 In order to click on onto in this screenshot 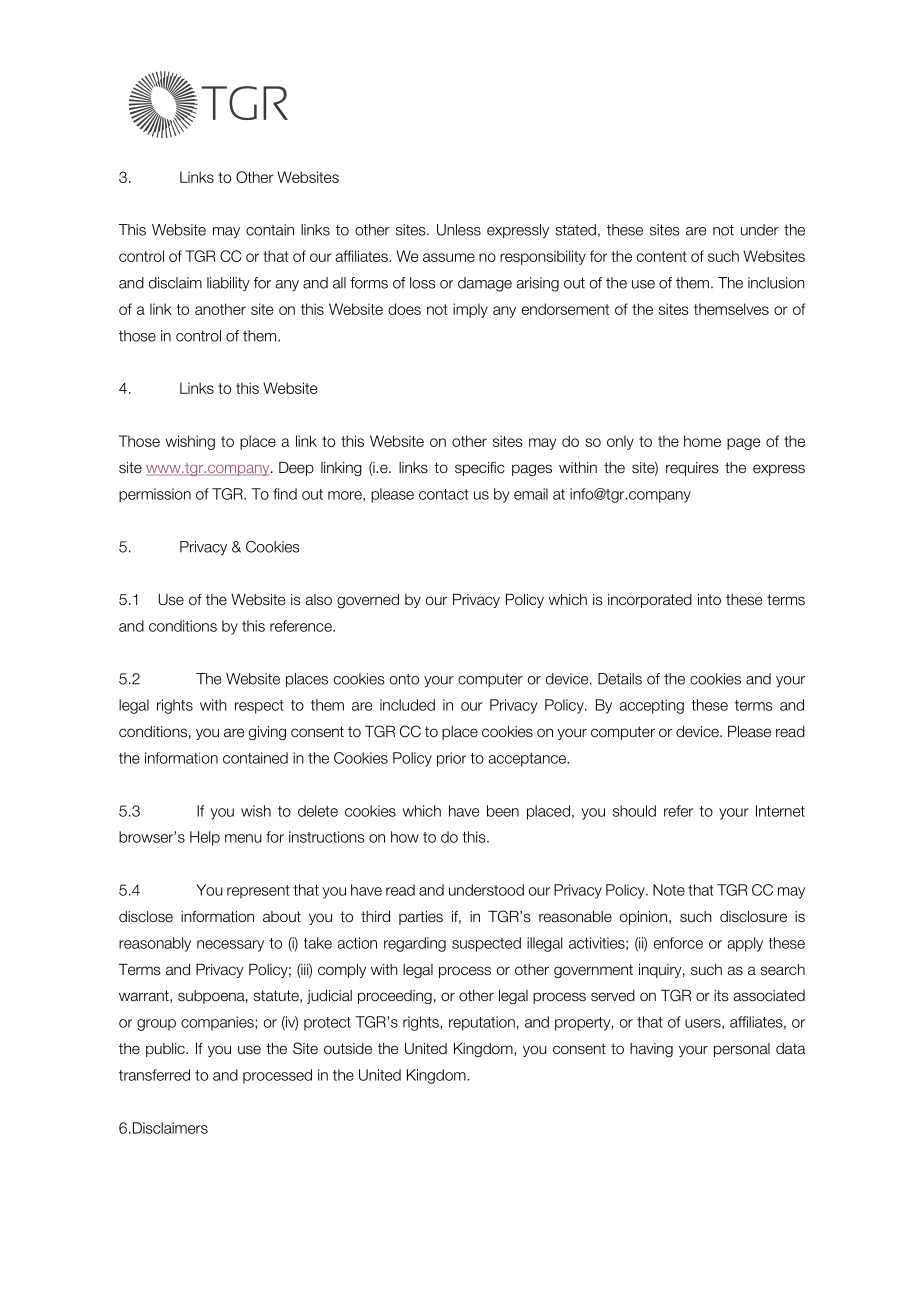, I will do `click(404, 679)`.
